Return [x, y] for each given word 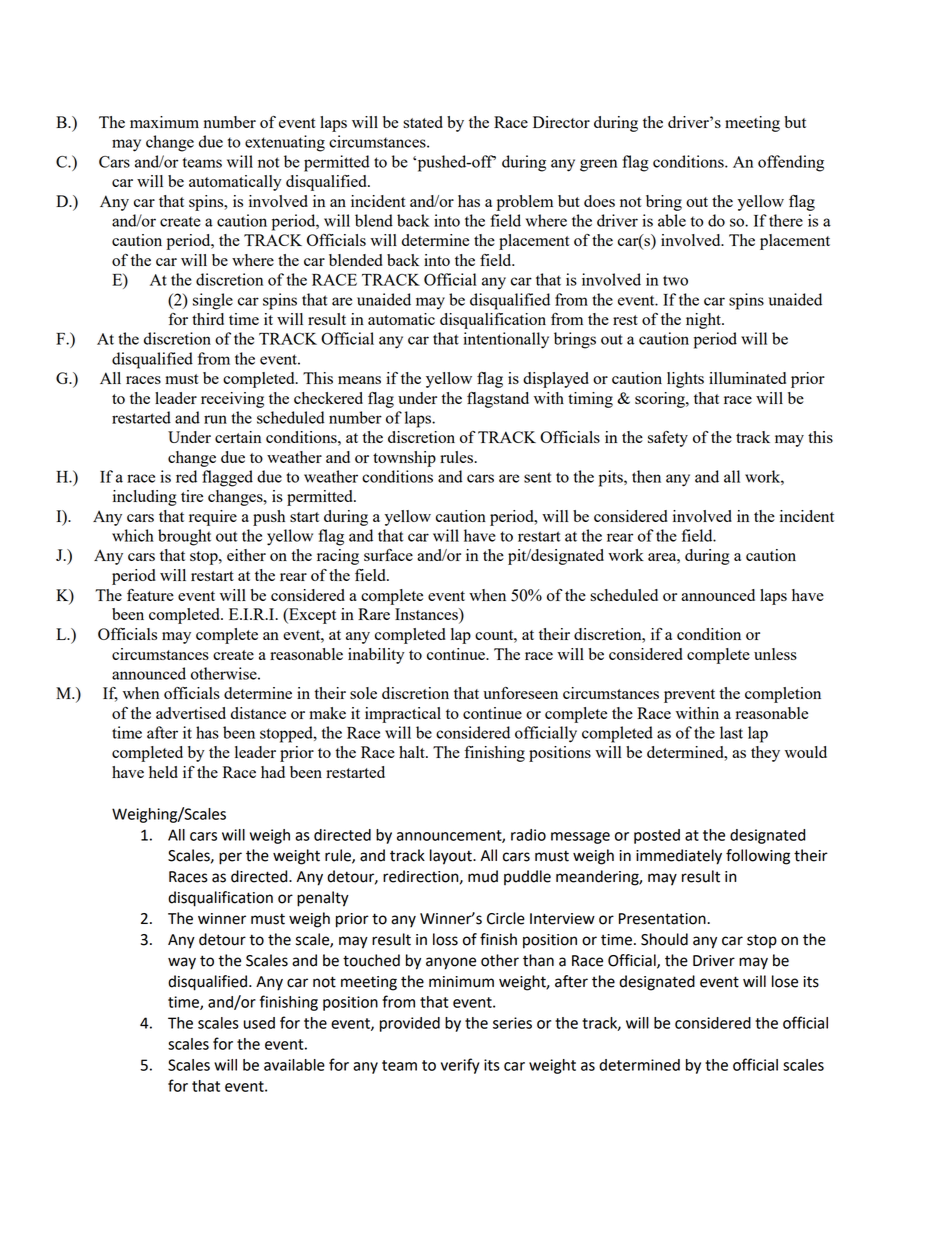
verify [460, 1066]
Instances [427, 615]
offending [791, 163]
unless [775, 654]
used [259, 1023]
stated [423, 122]
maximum [164, 122]
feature [150, 595]
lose [785, 981]
